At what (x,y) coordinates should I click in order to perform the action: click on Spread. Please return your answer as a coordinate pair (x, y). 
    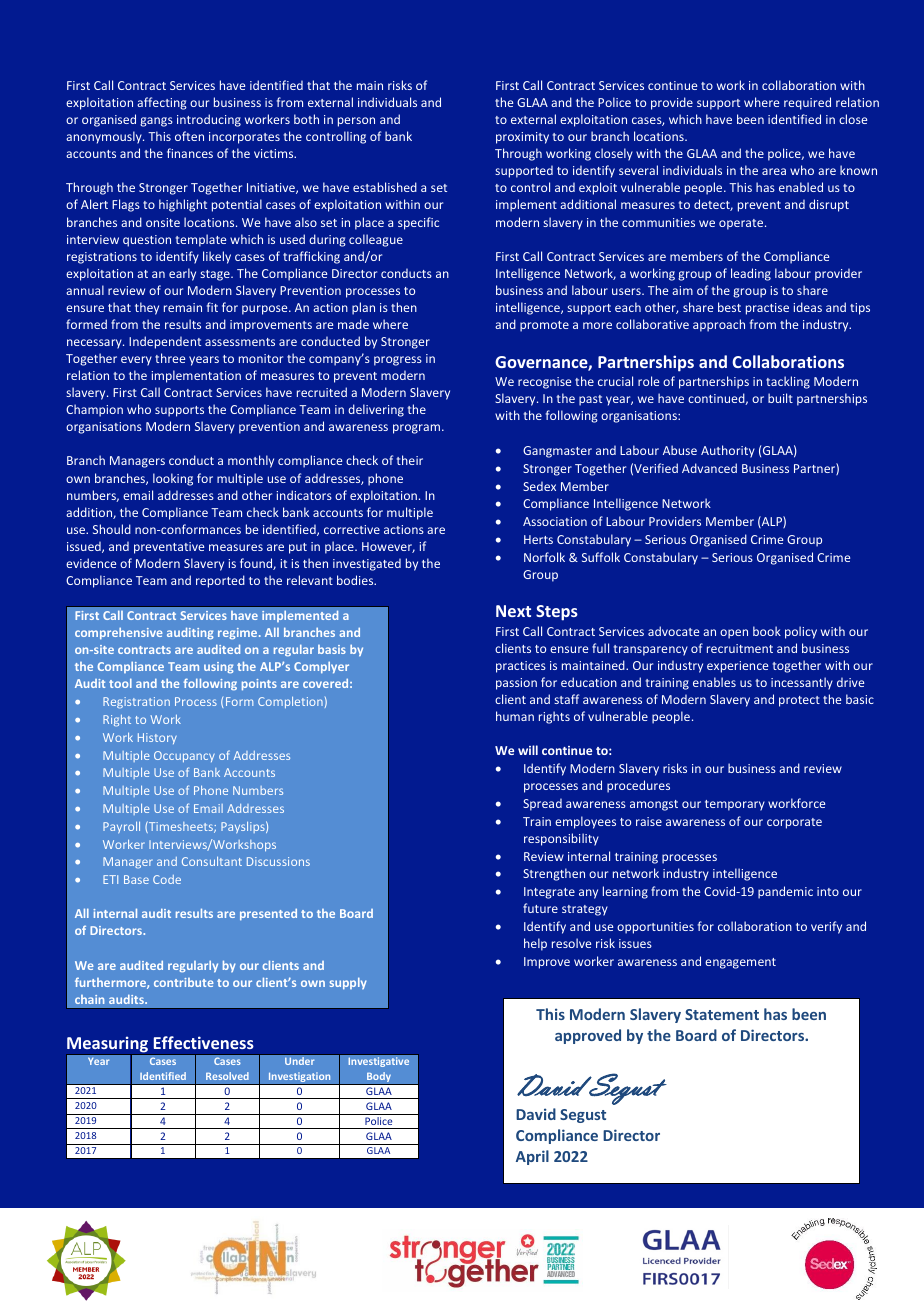
    Looking at the image, I should click on (542, 804).
